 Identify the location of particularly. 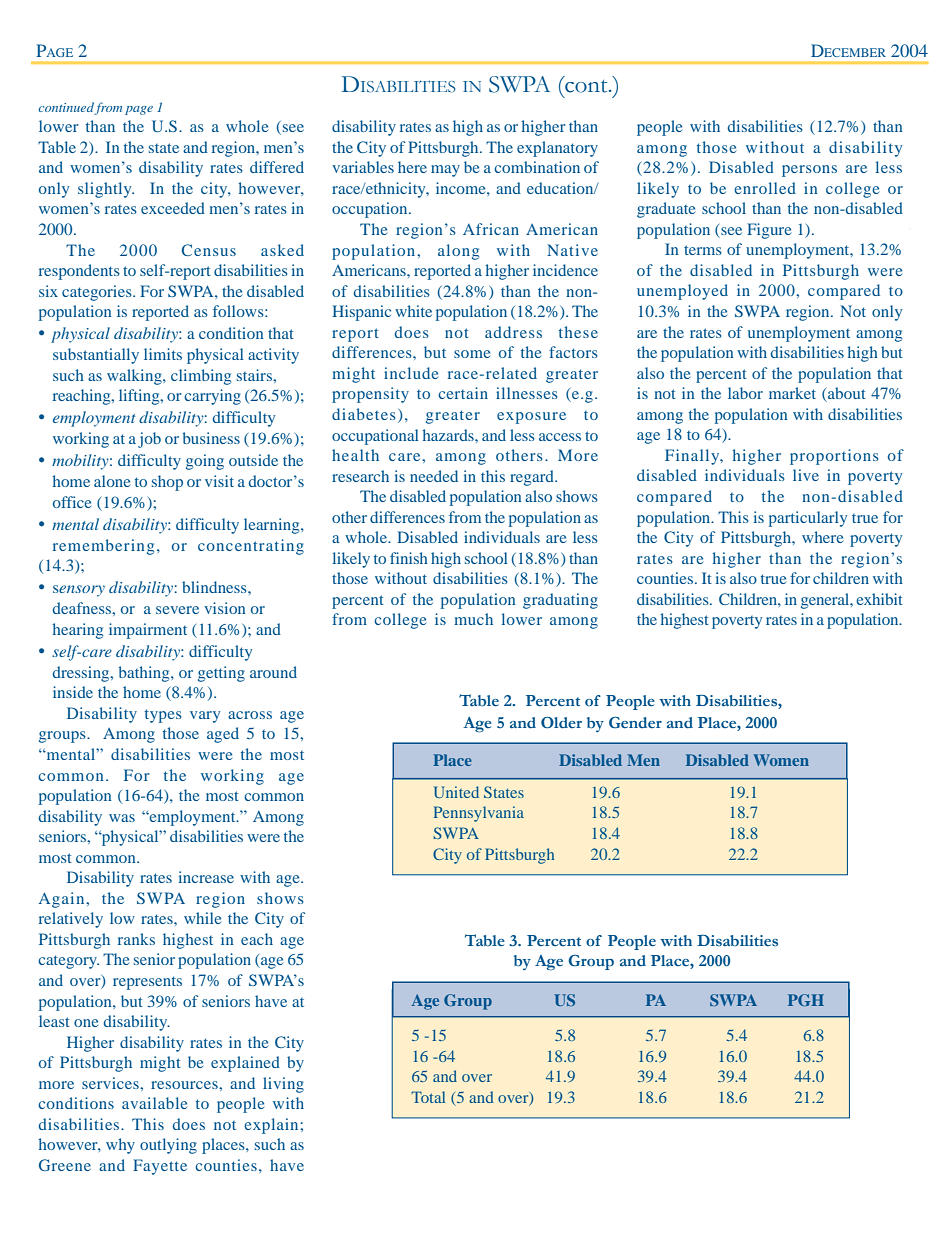
(808, 519).
